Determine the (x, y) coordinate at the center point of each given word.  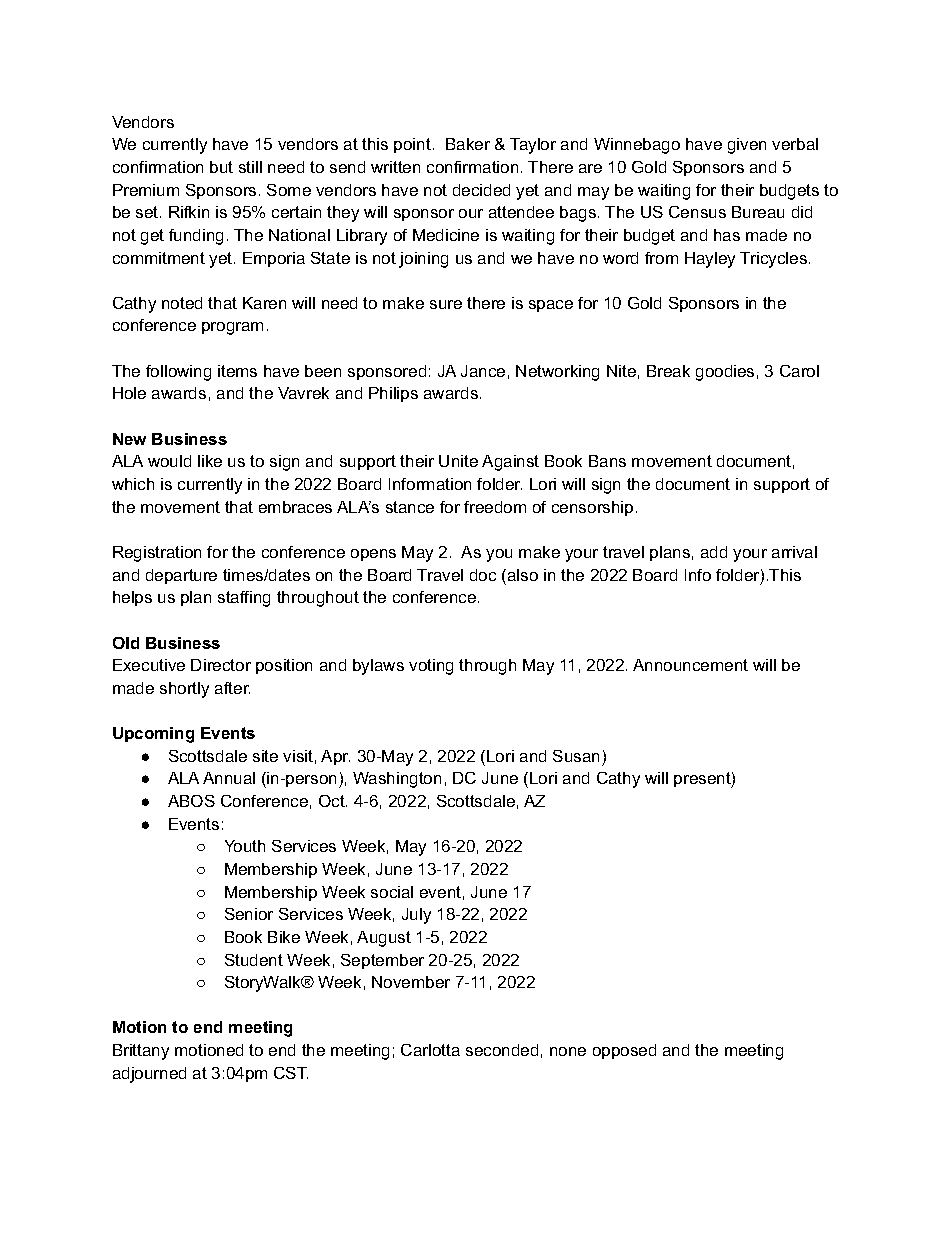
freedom (495, 507)
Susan (576, 756)
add (714, 552)
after (232, 688)
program (232, 328)
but (221, 167)
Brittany (141, 1052)
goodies (725, 373)
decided (481, 190)
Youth (245, 846)
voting (431, 667)
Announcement (690, 665)
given (747, 146)
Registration (157, 554)
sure (446, 304)
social (392, 892)
